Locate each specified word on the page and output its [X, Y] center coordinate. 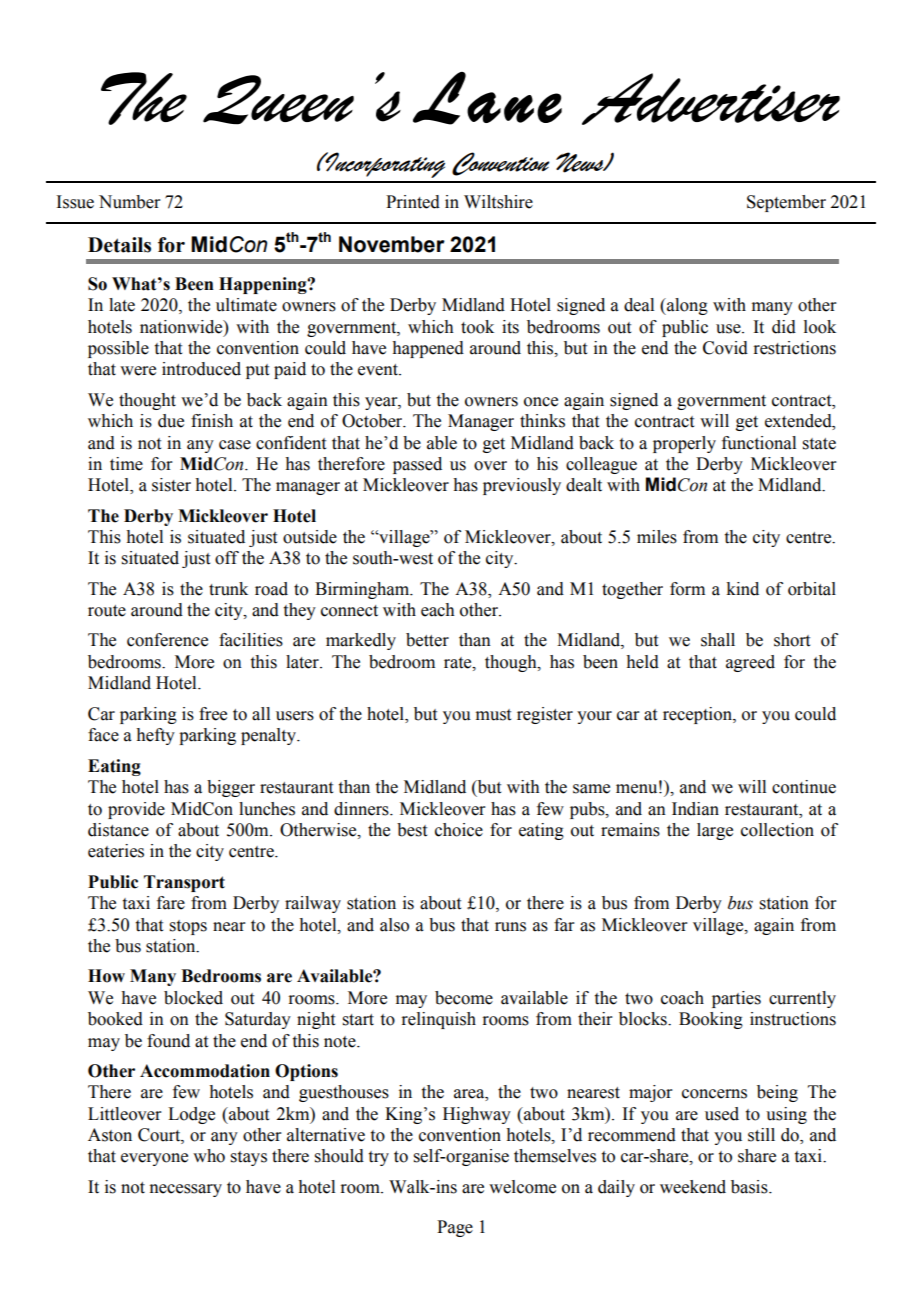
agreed [750, 663]
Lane [487, 98]
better [427, 640]
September [786, 203]
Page [455, 1228]
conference [167, 640]
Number [130, 202]
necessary [185, 1190]
